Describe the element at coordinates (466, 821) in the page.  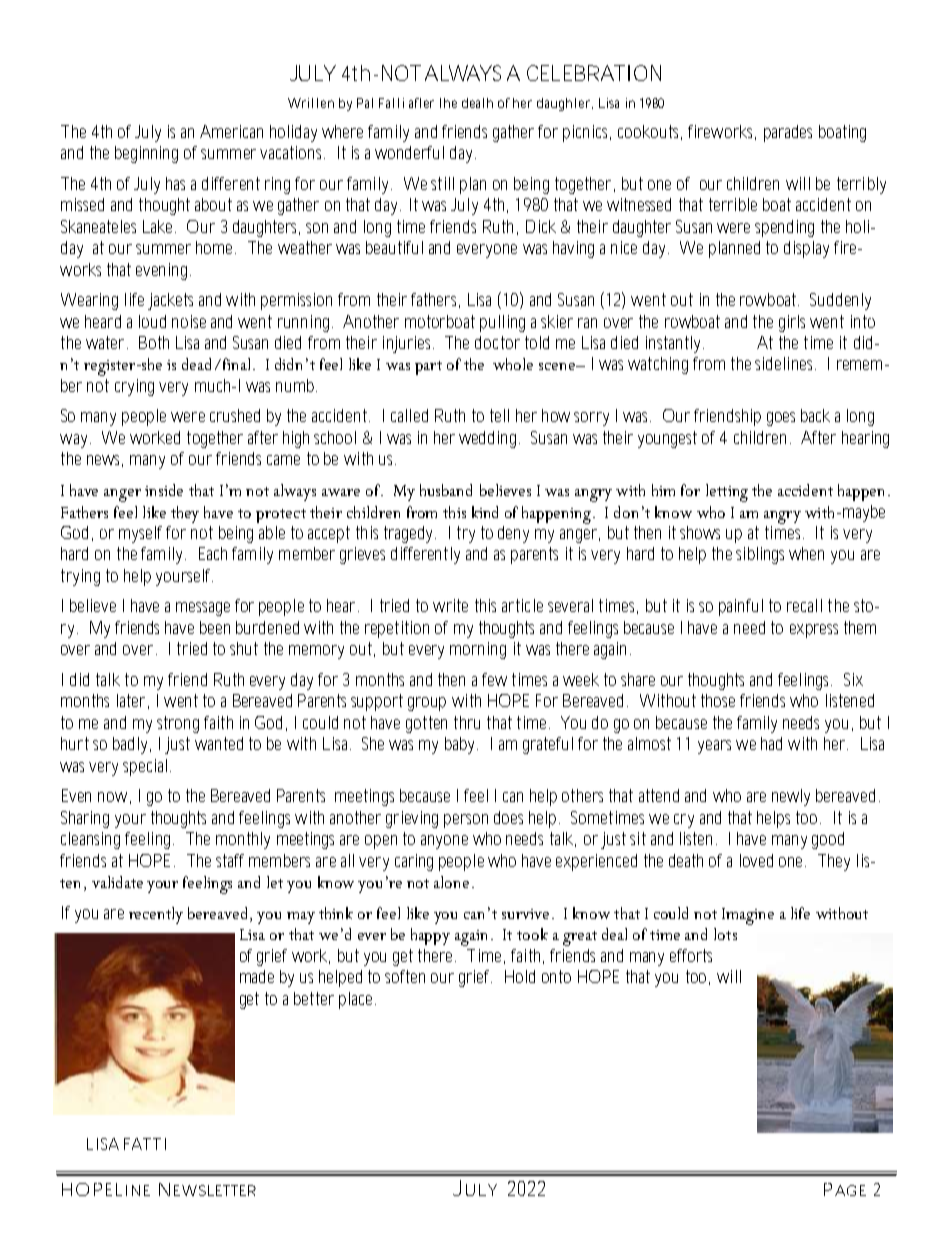
I see `person` at that location.
